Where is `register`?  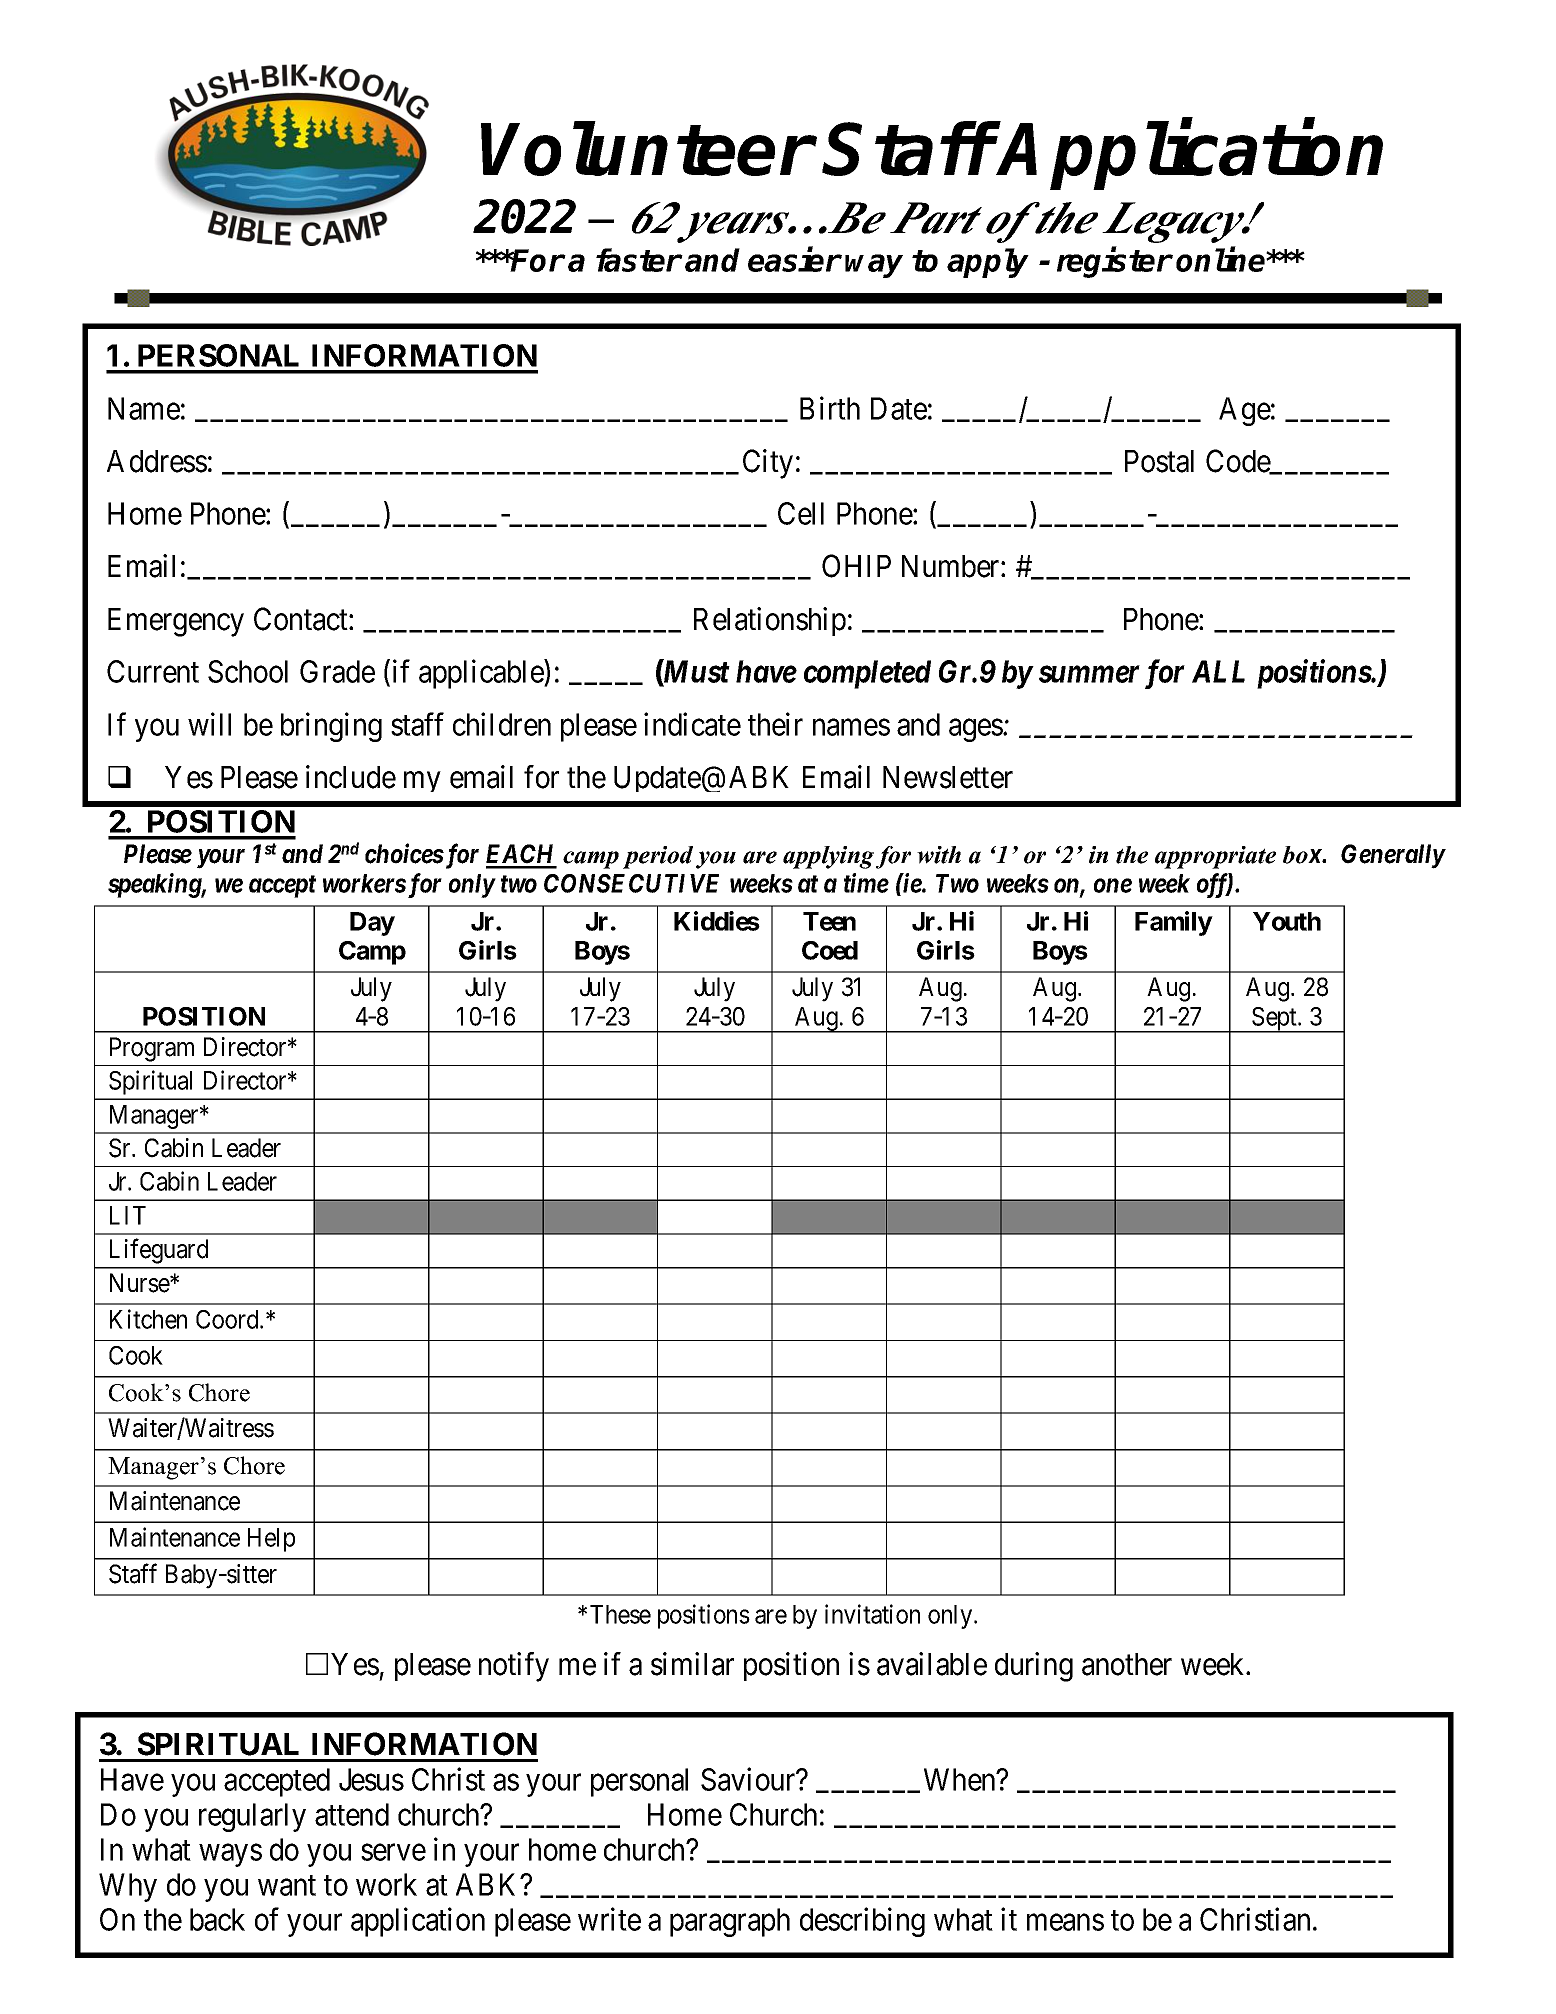
register is located at coordinates (1114, 262).
